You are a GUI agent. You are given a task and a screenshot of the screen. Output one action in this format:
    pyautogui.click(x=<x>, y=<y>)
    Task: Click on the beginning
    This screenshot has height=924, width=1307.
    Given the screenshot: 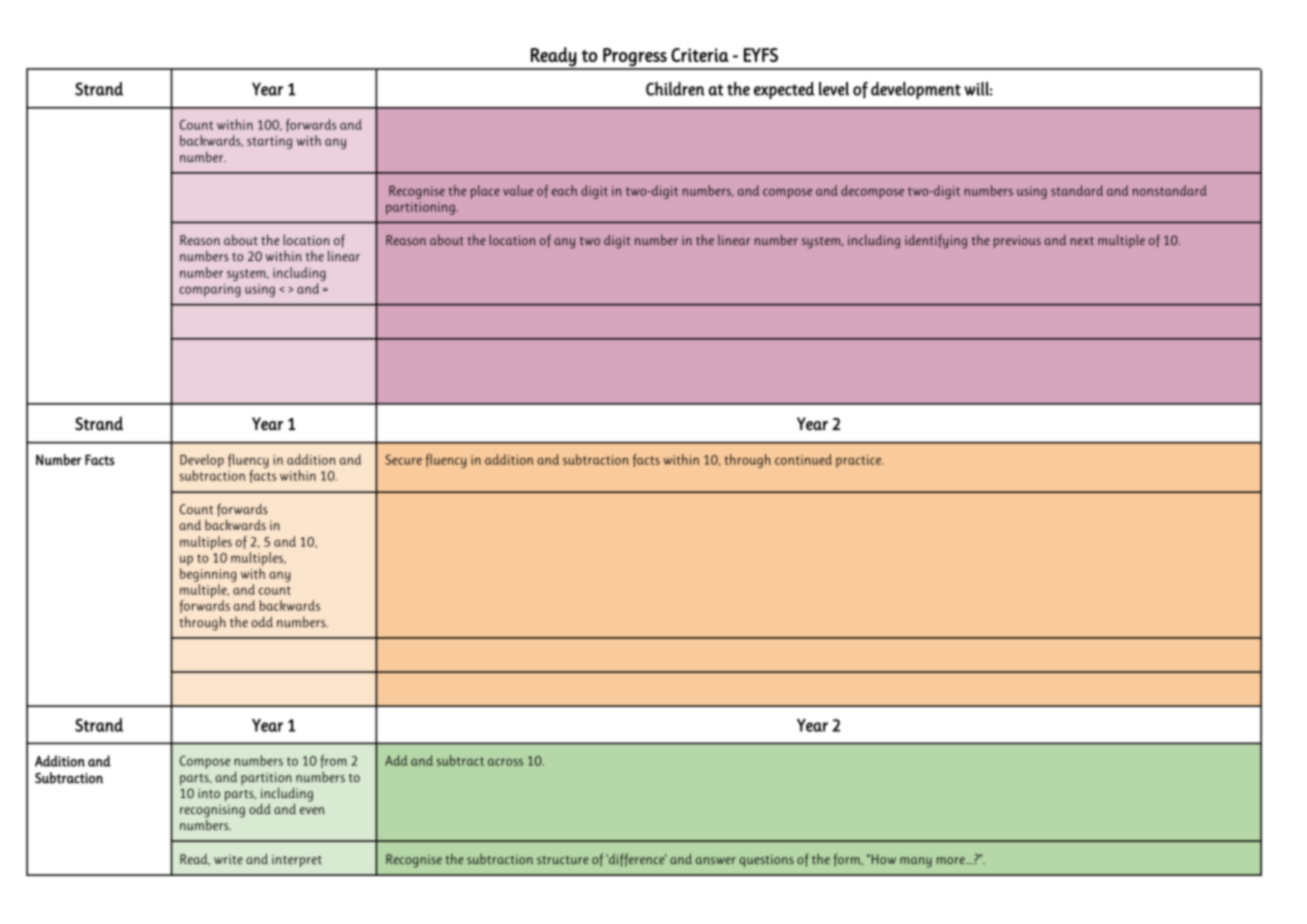 What is the action you would take?
    pyautogui.click(x=208, y=573)
